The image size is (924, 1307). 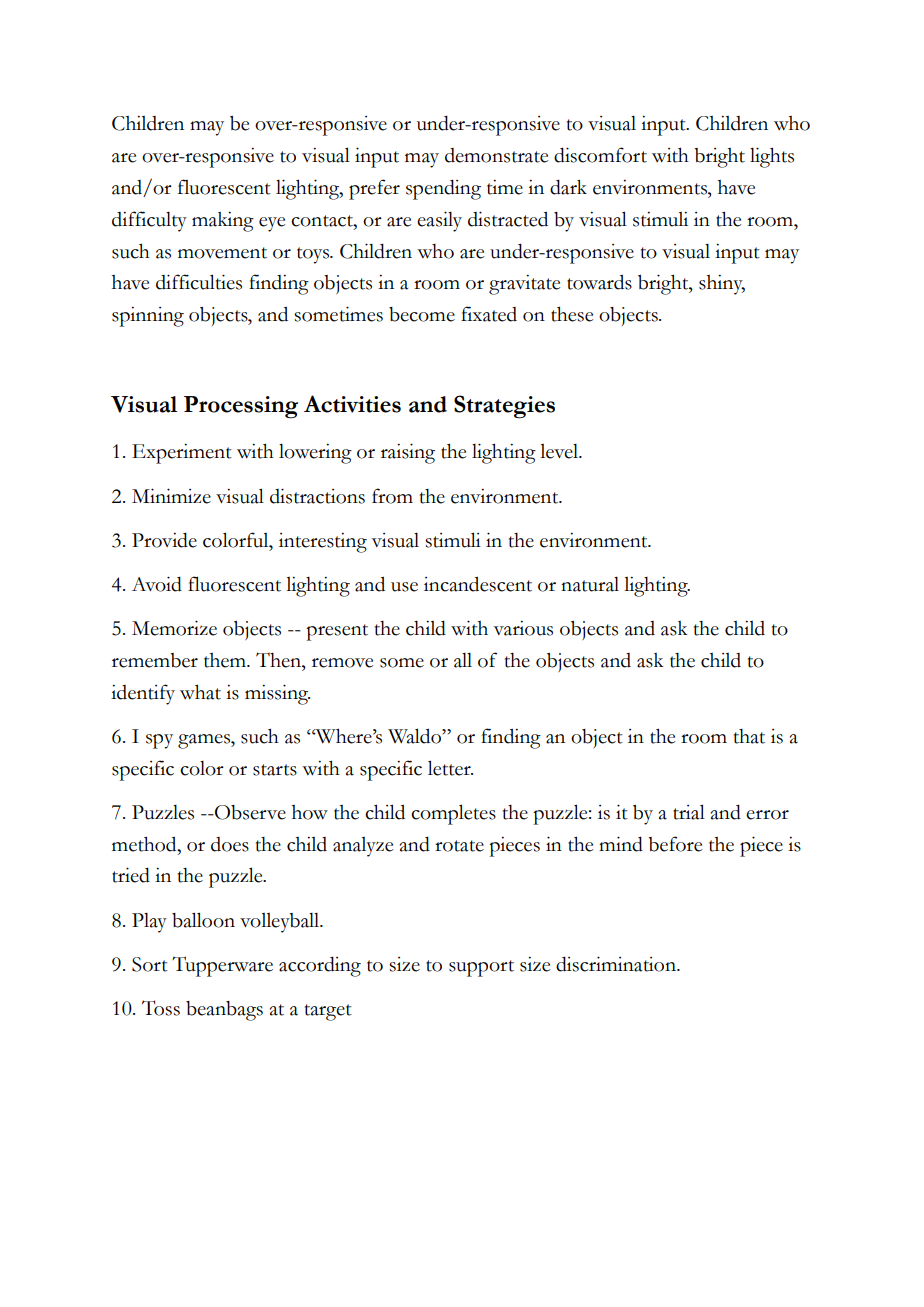 What do you see at coordinates (560, 451) in the page?
I see `level` at bounding box center [560, 451].
